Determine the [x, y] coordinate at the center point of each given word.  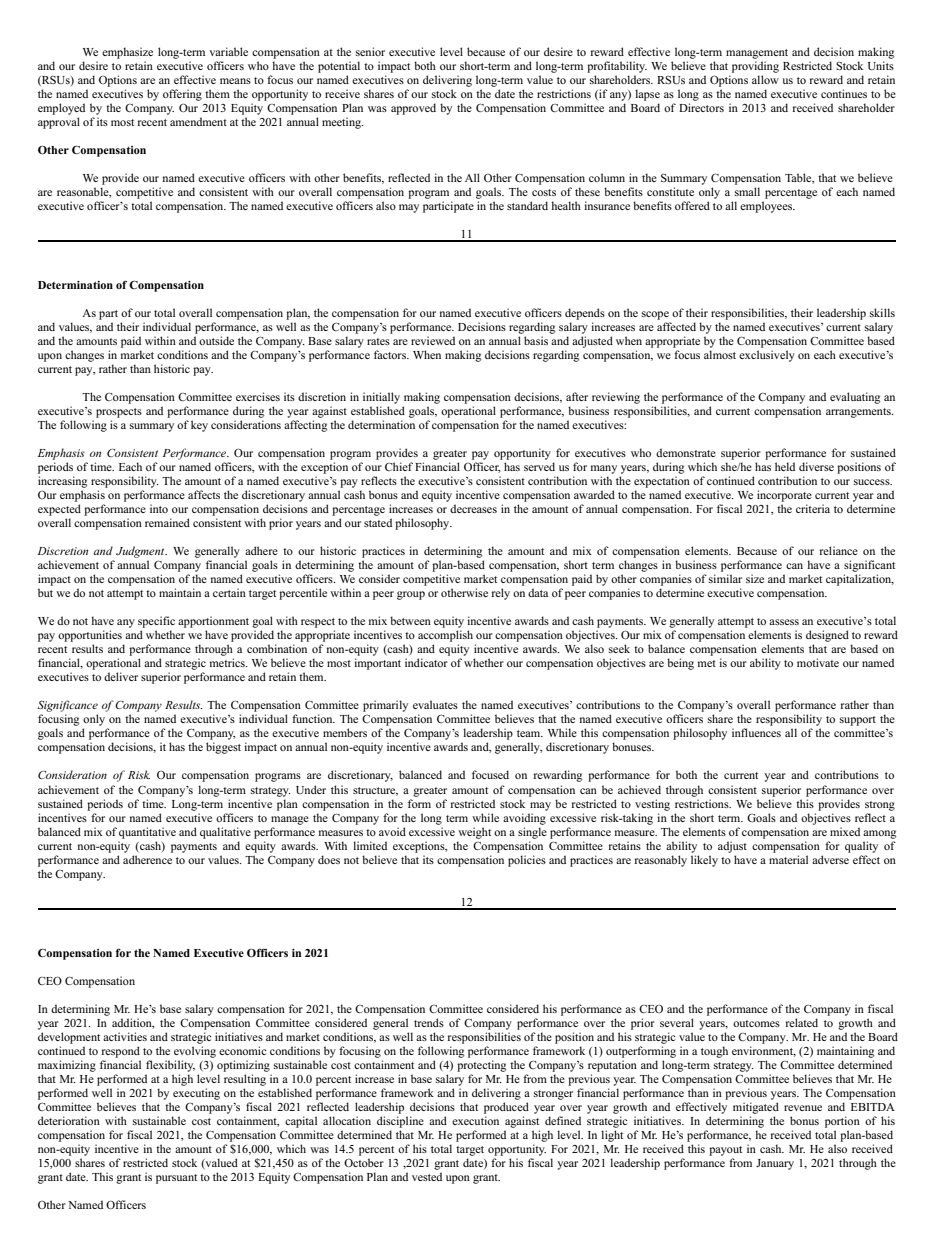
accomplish [445, 636]
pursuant [176, 1179]
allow [765, 79]
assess [784, 622]
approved [413, 109]
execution [475, 1120]
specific [156, 622]
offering [182, 95]
